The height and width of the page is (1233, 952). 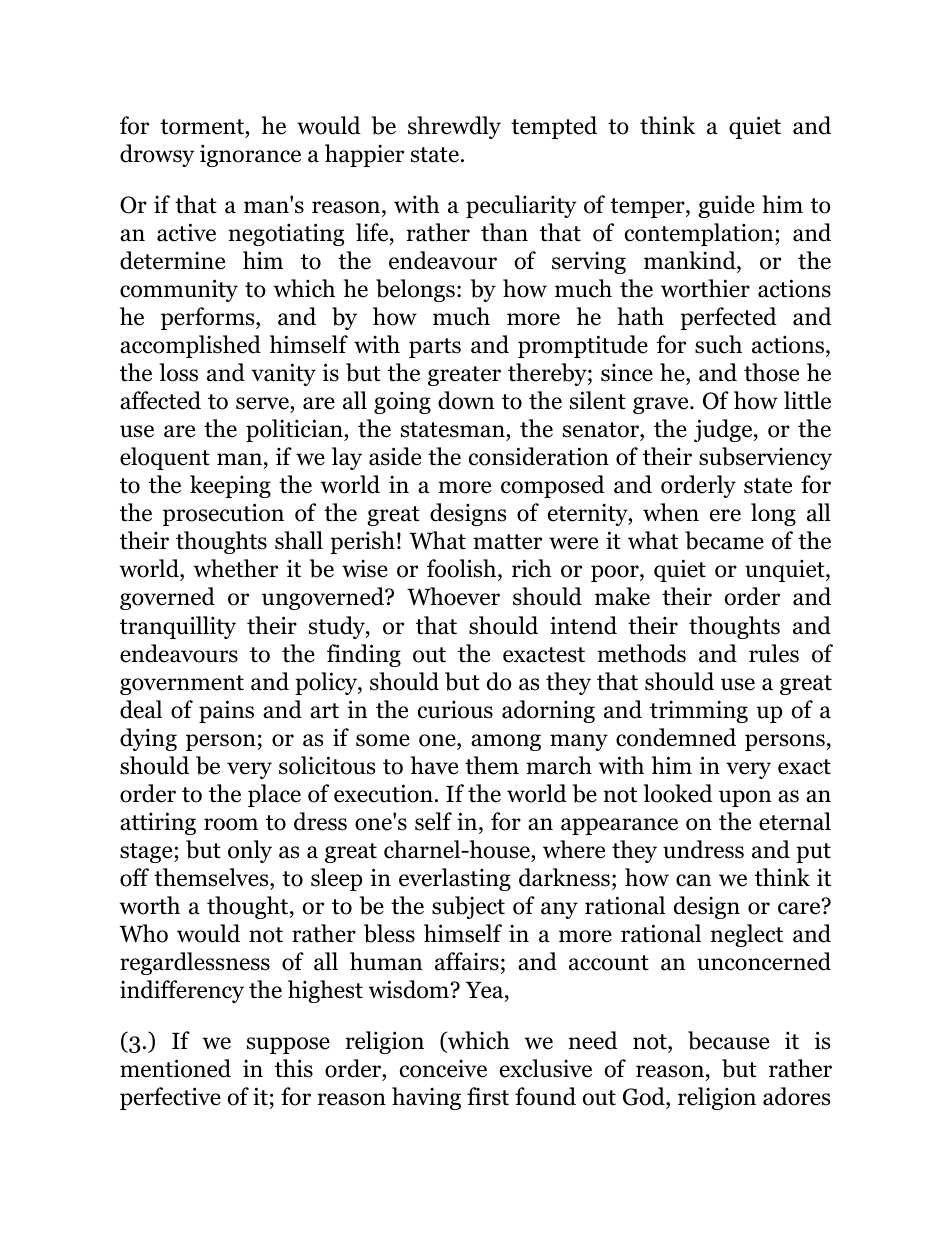 What do you see at coordinates (728, 1040) in the page?
I see `because` at bounding box center [728, 1040].
